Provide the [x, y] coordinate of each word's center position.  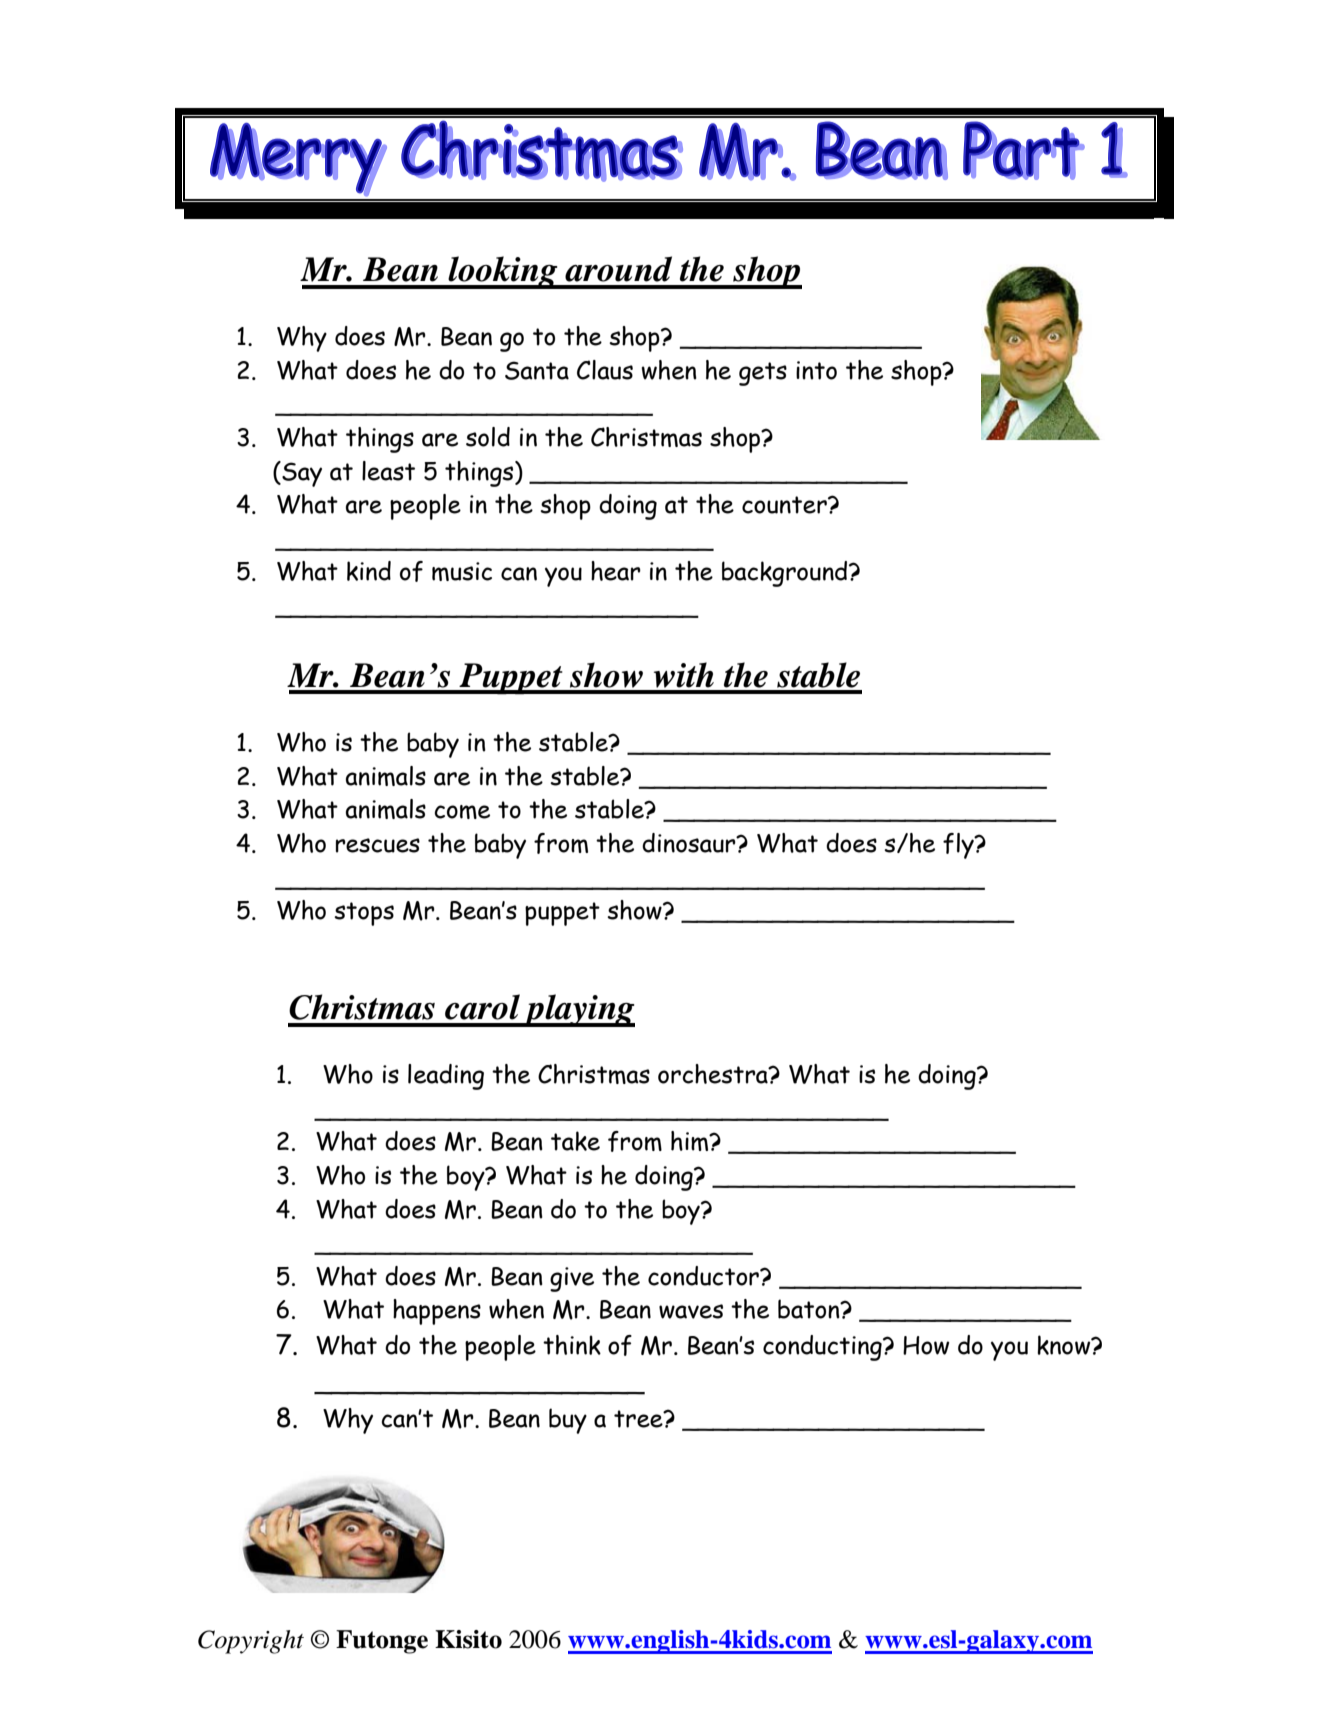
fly [959, 846]
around [618, 269]
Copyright [251, 1642]
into [816, 370]
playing [578, 1010]
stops [364, 914]
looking [503, 272]
